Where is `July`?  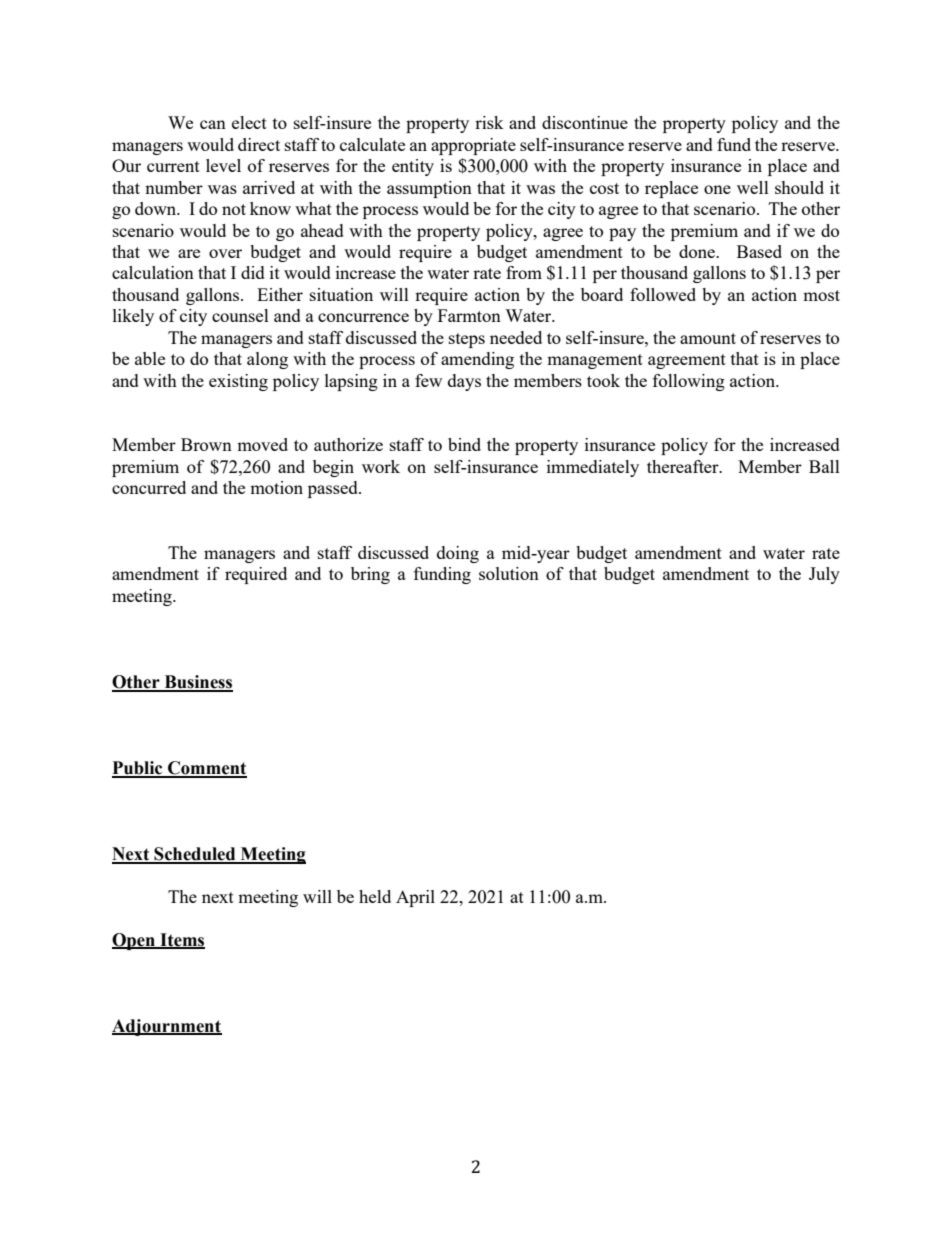
July is located at coordinates (824, 575).
